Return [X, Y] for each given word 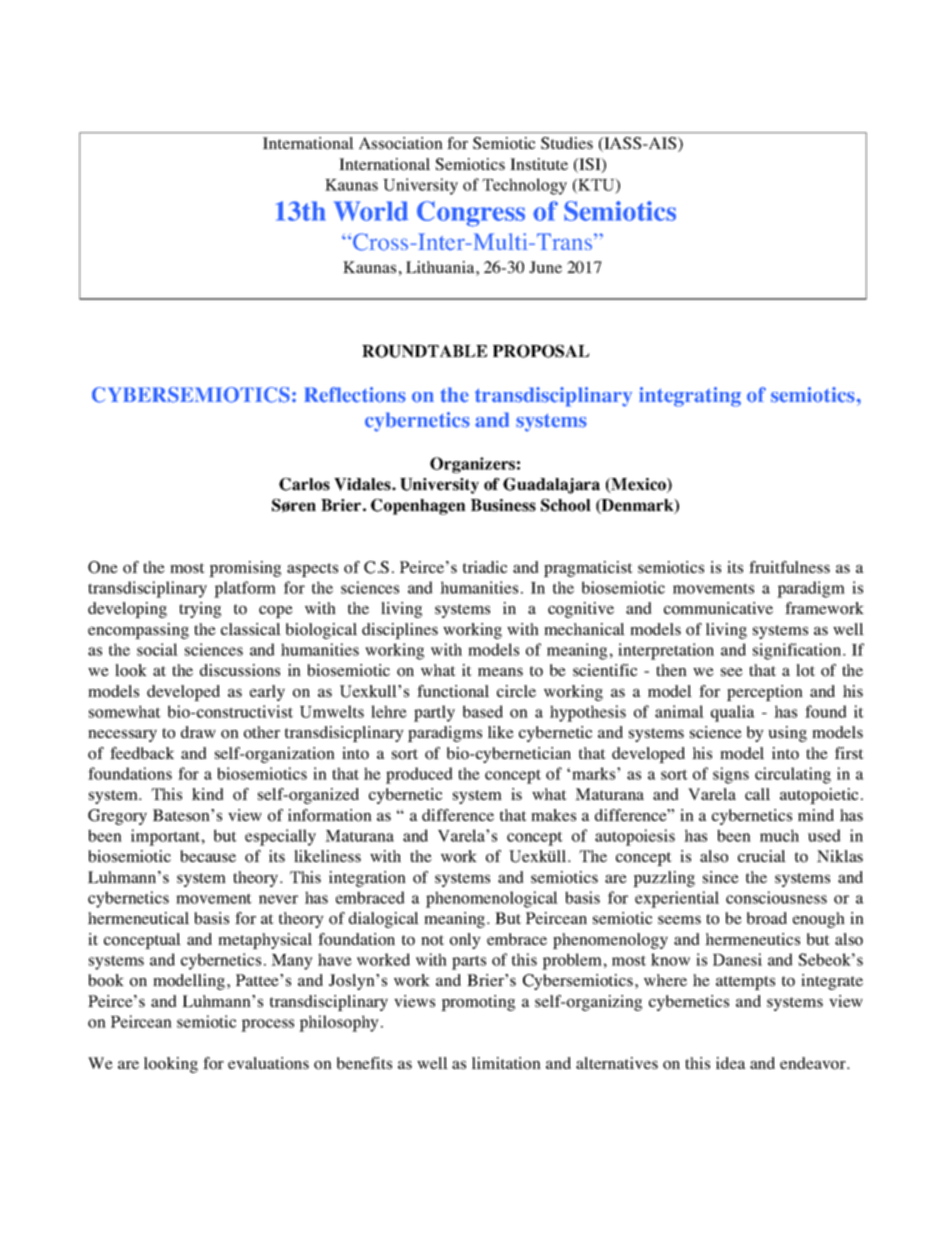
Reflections [355, 395]
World [371, 211]
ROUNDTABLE [424, 351]
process [267, 1025]
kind [208, 794]
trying [200, 610]
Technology [524, 186]
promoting [478, 1003]
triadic [485, 567]
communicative [718, 608]
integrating [690, 397]
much [779, 835]
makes [553, 815]
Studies [567, 143]
